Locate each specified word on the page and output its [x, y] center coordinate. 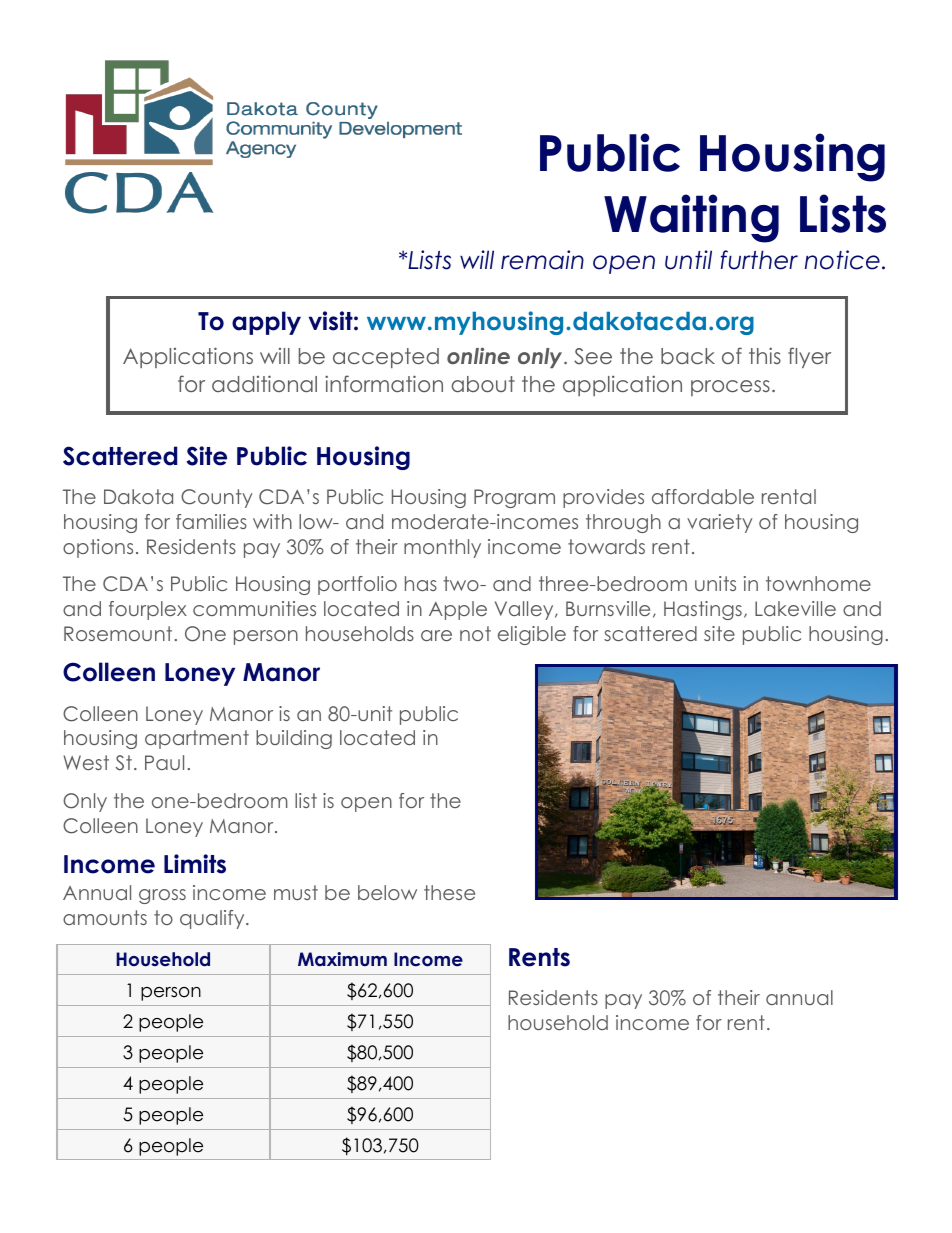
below [387, 892]
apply [266, 323]
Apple [458, 610]
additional [264, 383]
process [730, 388]
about [483, 384]
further [759, 260]
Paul [164, 762]
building [294, 739]
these [449, 892]
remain [542, 260]
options [98, 548]
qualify [213, 919]
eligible [532, 635]
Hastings [703, 610]
